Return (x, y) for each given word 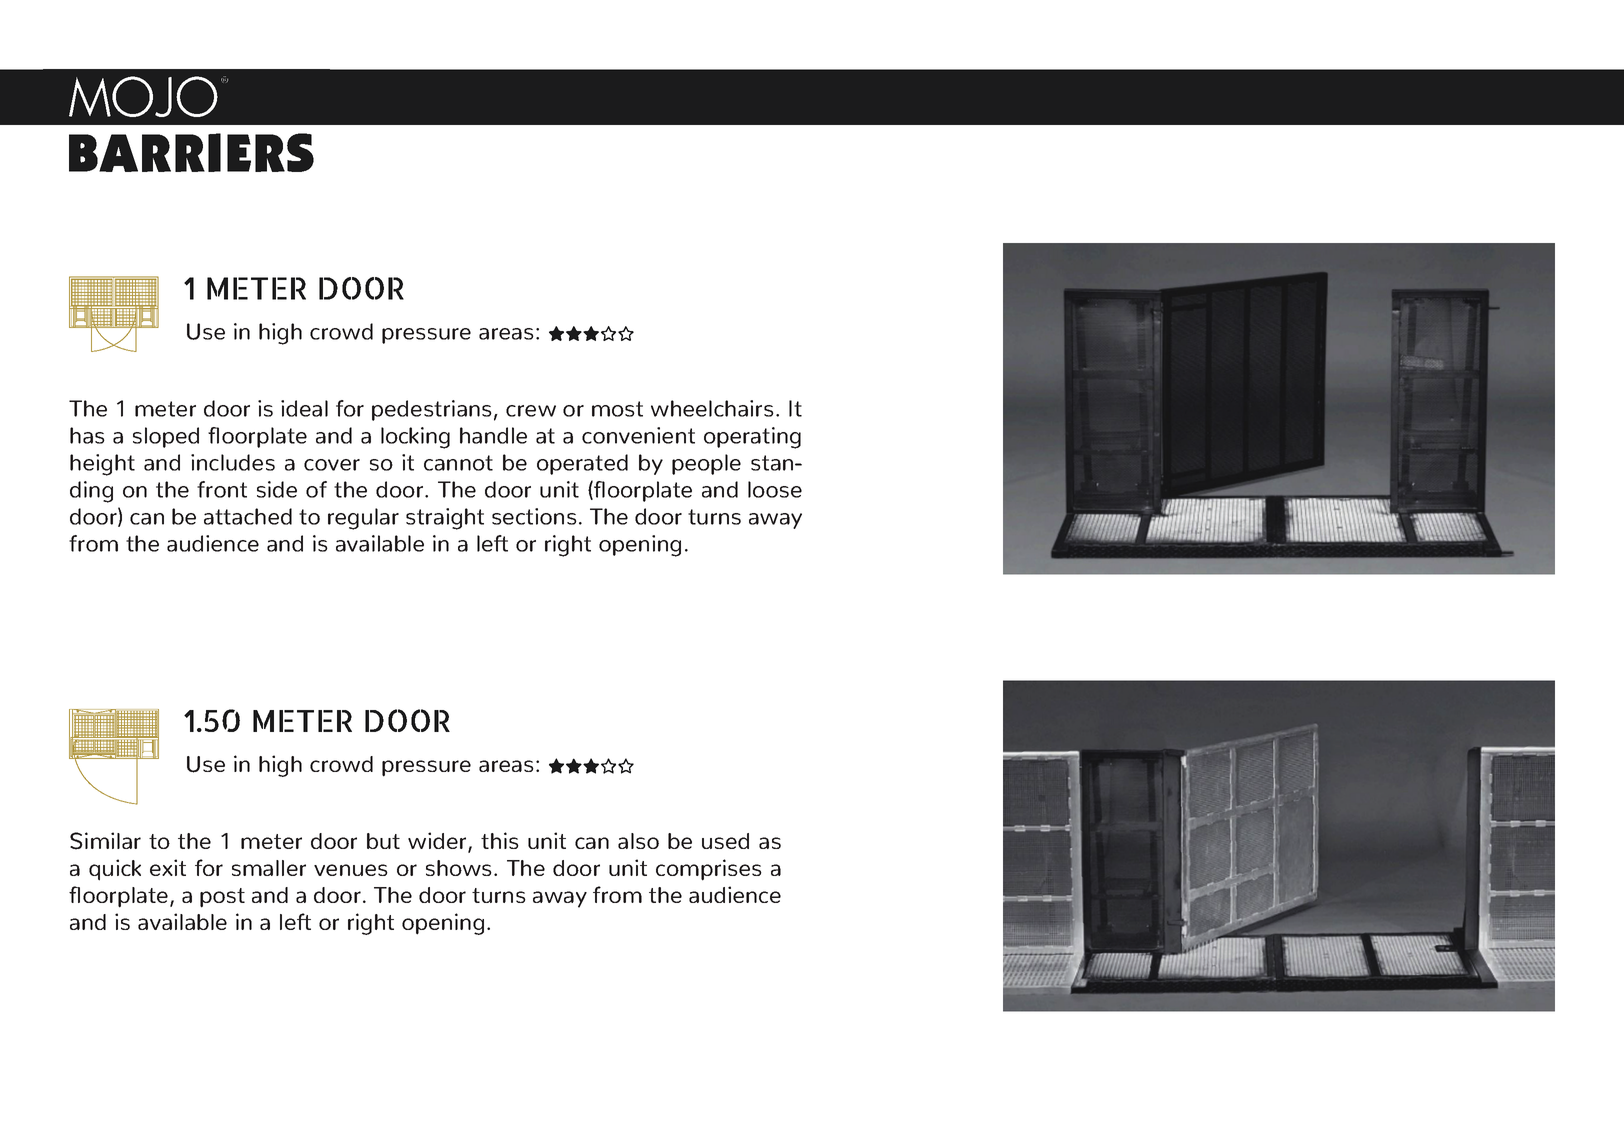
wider (438, 842)
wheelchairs (712, 408)
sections (534, 516)
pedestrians (432, 410)
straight (445, 519)
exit (168, 867)
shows (459, 868)
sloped (166, 437)
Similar (105, 841)
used (725, 841)
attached (248, 516)
